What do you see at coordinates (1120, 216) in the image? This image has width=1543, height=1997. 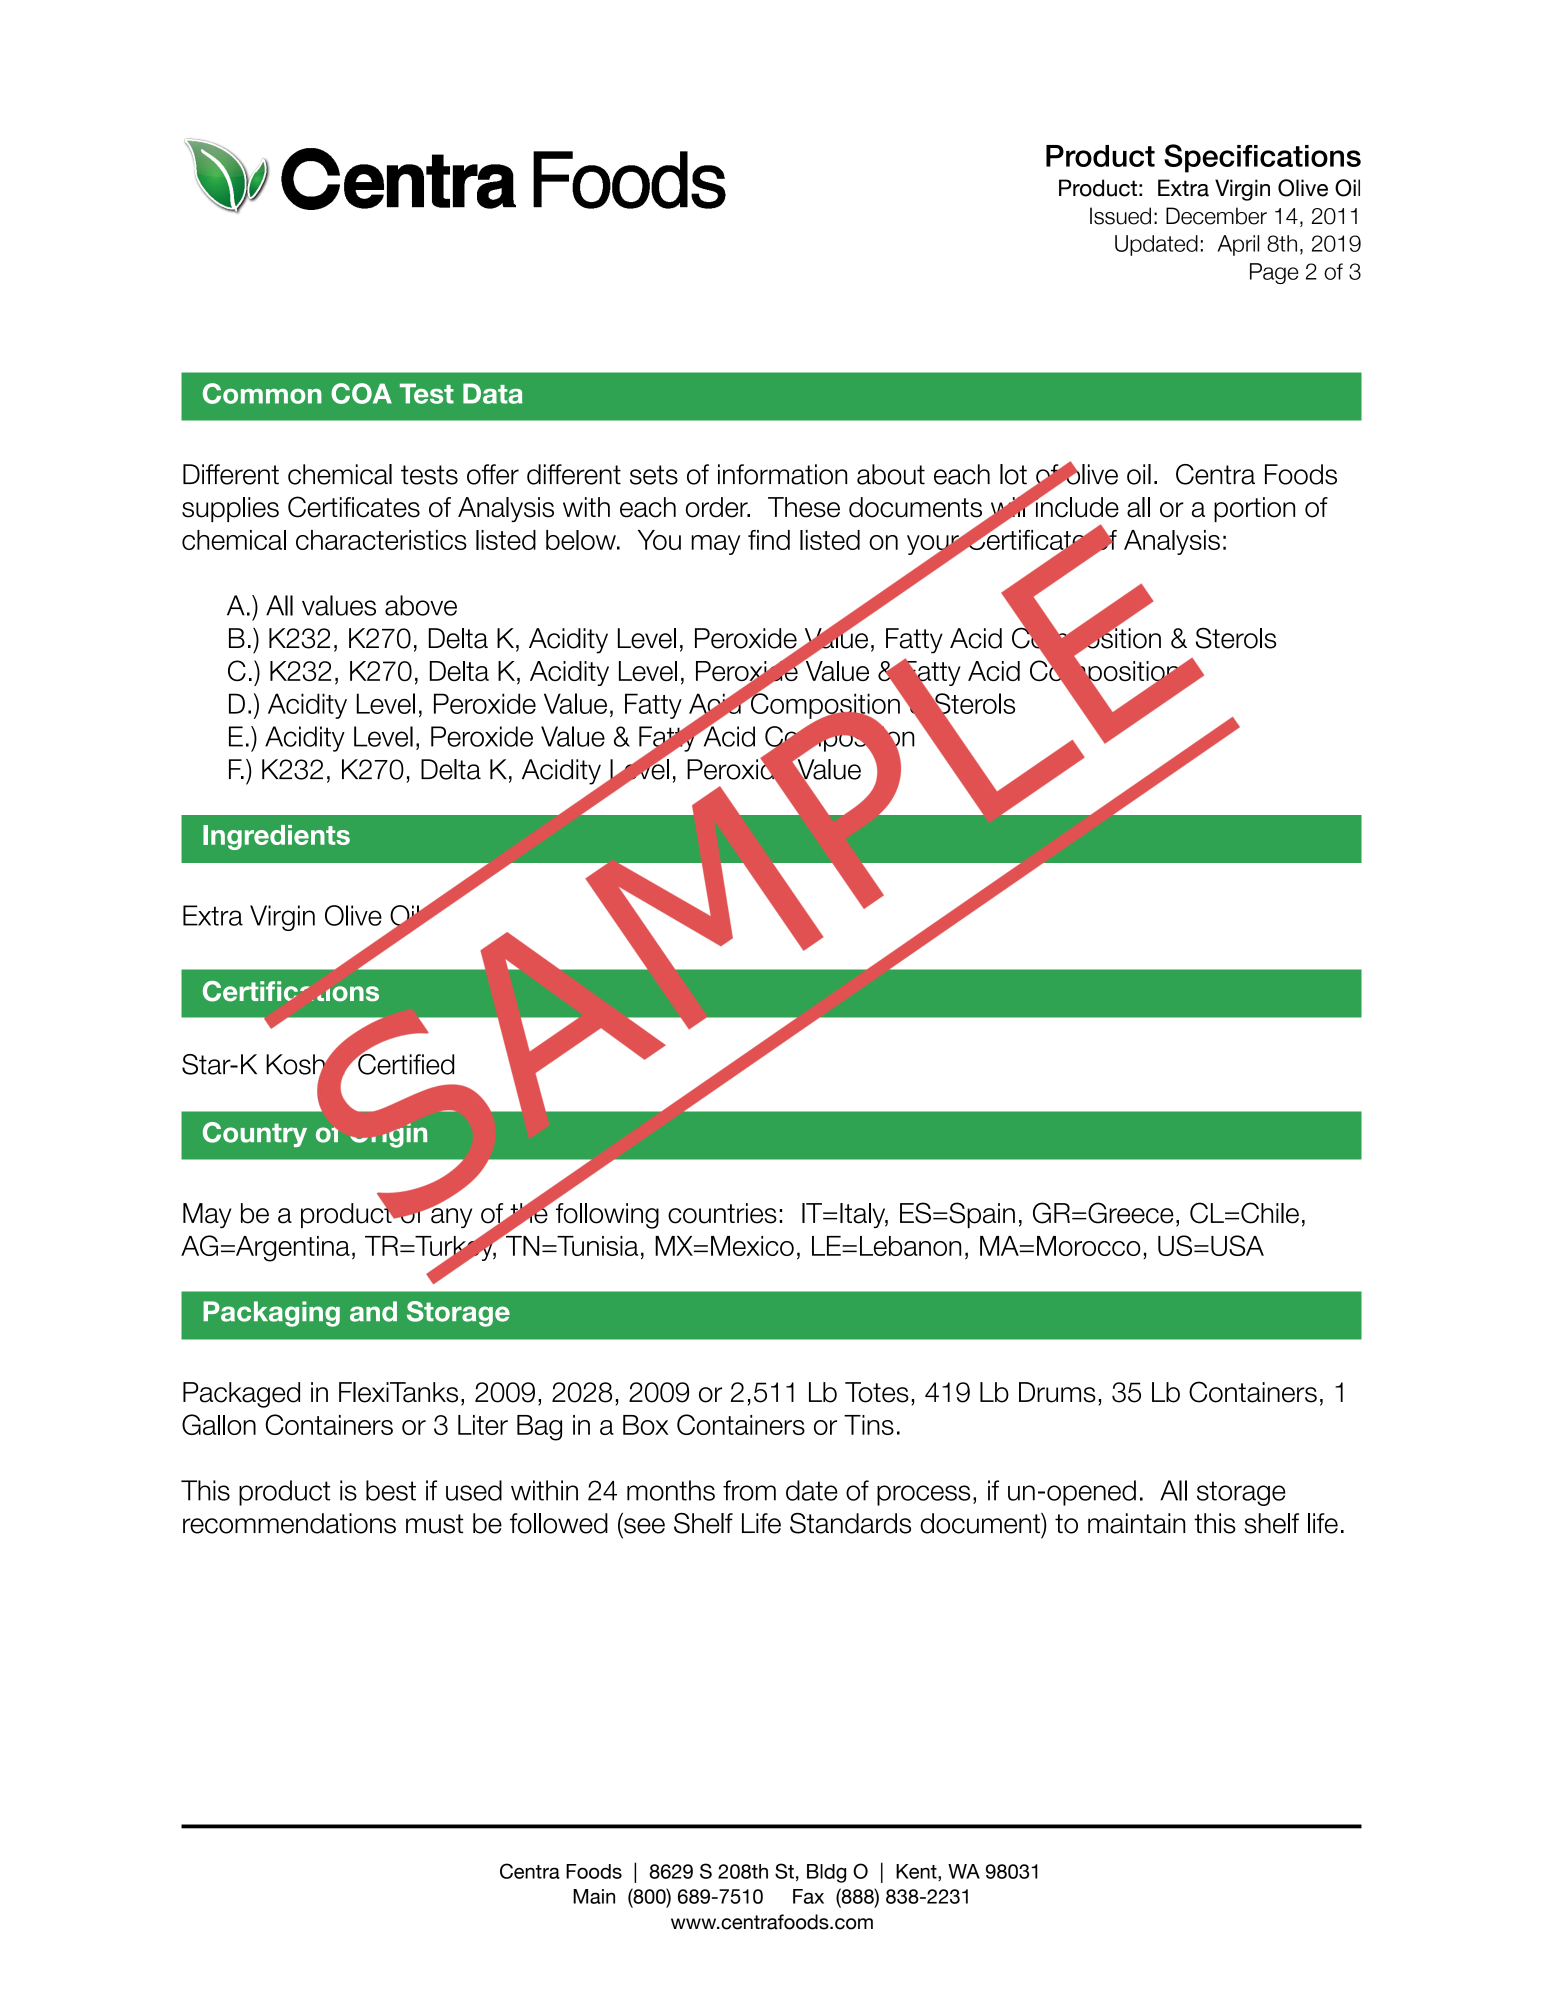 I see `Issued` at bounding box center [1120, 216].
